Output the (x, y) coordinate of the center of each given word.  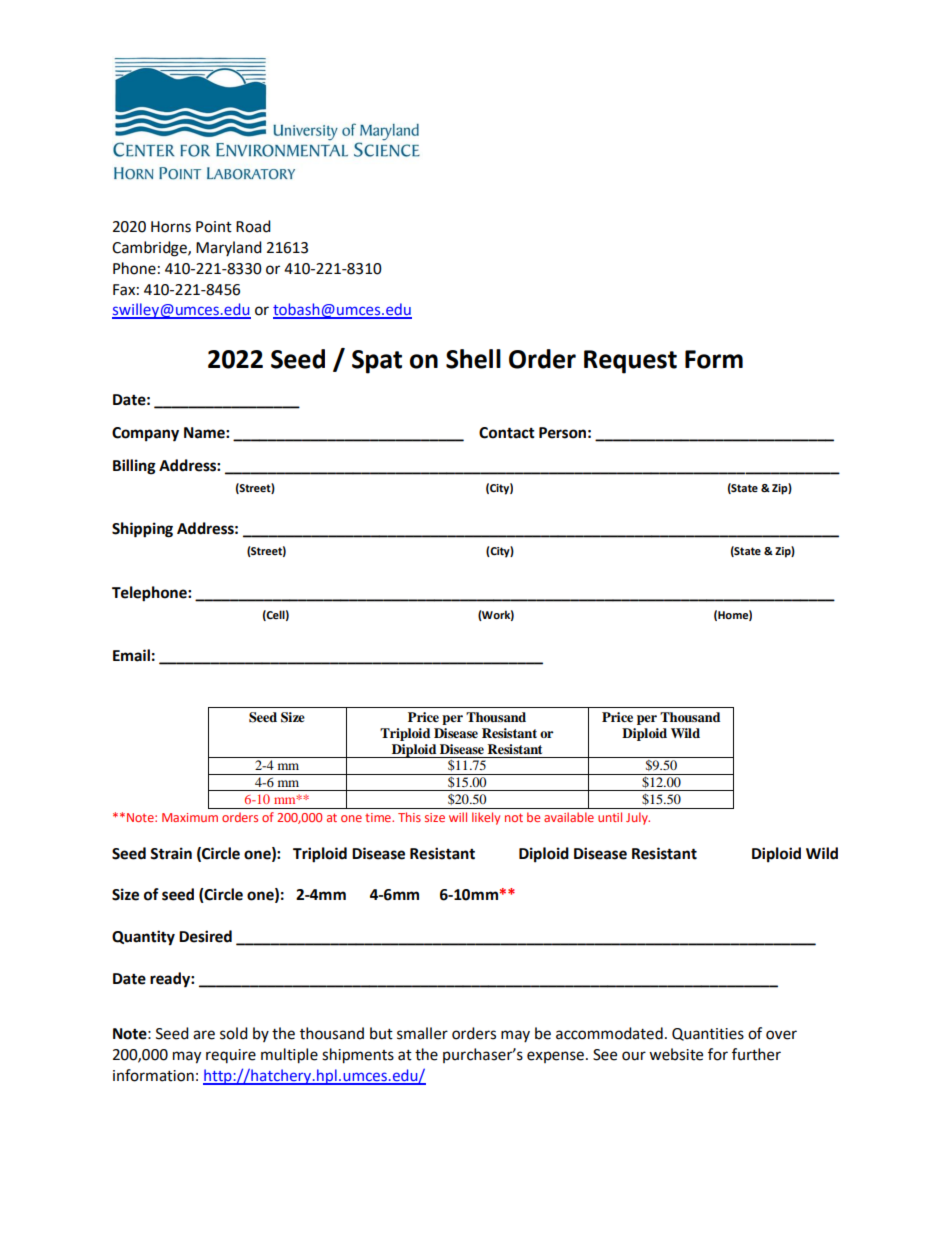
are (204, 1035)
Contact (507, 433)
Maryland (229, 248)
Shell (473, 359)
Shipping (142, 530)
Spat (377, 362)
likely (486, 818)
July (638, 818)
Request (630, 362)
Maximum (190, 817)
